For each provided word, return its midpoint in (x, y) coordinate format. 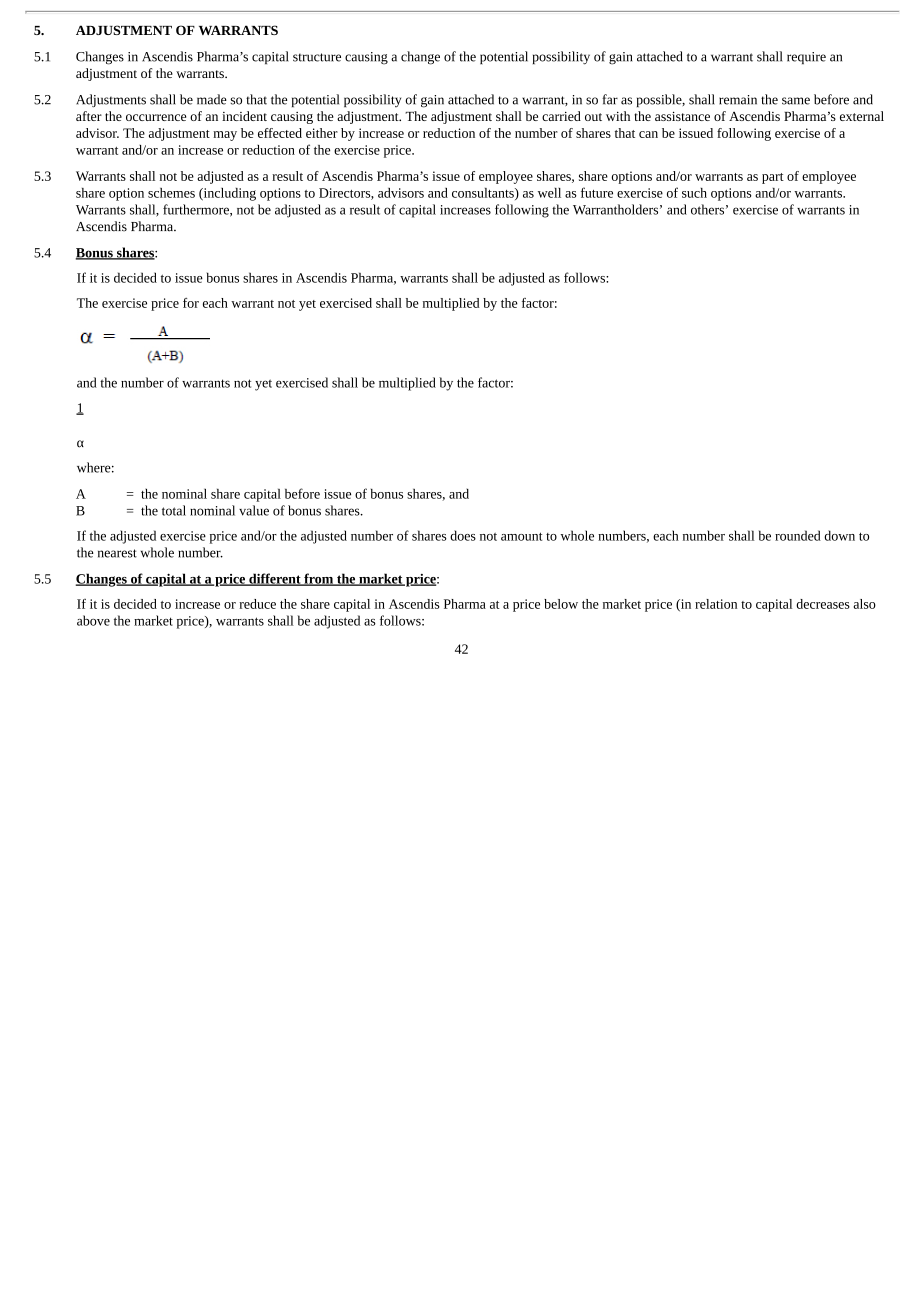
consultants (484, 194)
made (212, 99)
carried (561, 116)
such (694, 193)
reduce (257, 604)
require (806, 58)
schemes (171, 193)
